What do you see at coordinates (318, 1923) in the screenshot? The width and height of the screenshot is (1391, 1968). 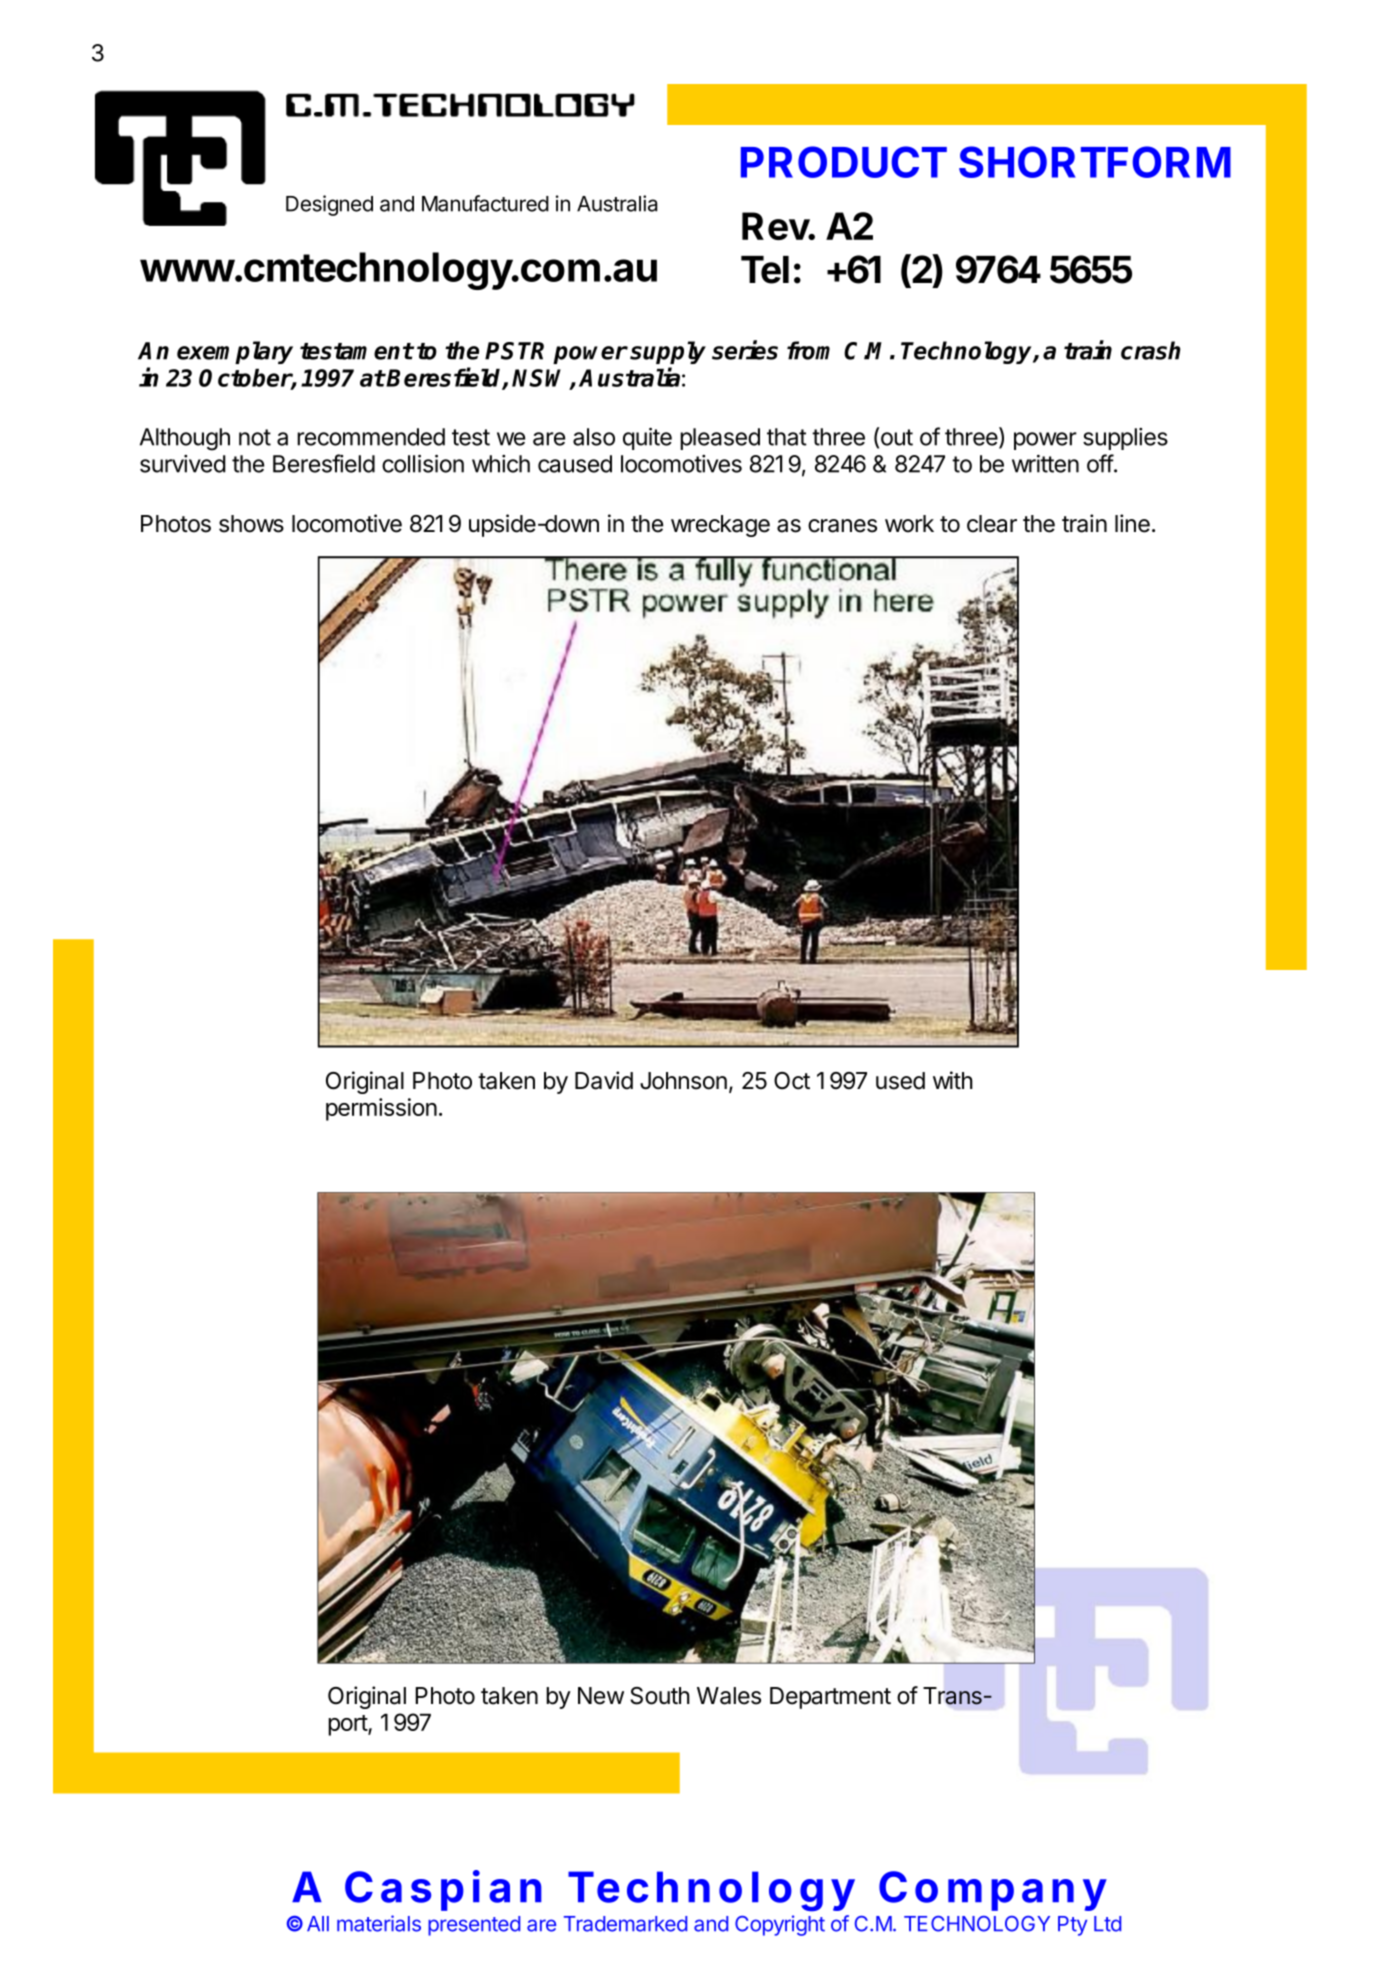 I see `All` at bounding box center [318, 1923].
